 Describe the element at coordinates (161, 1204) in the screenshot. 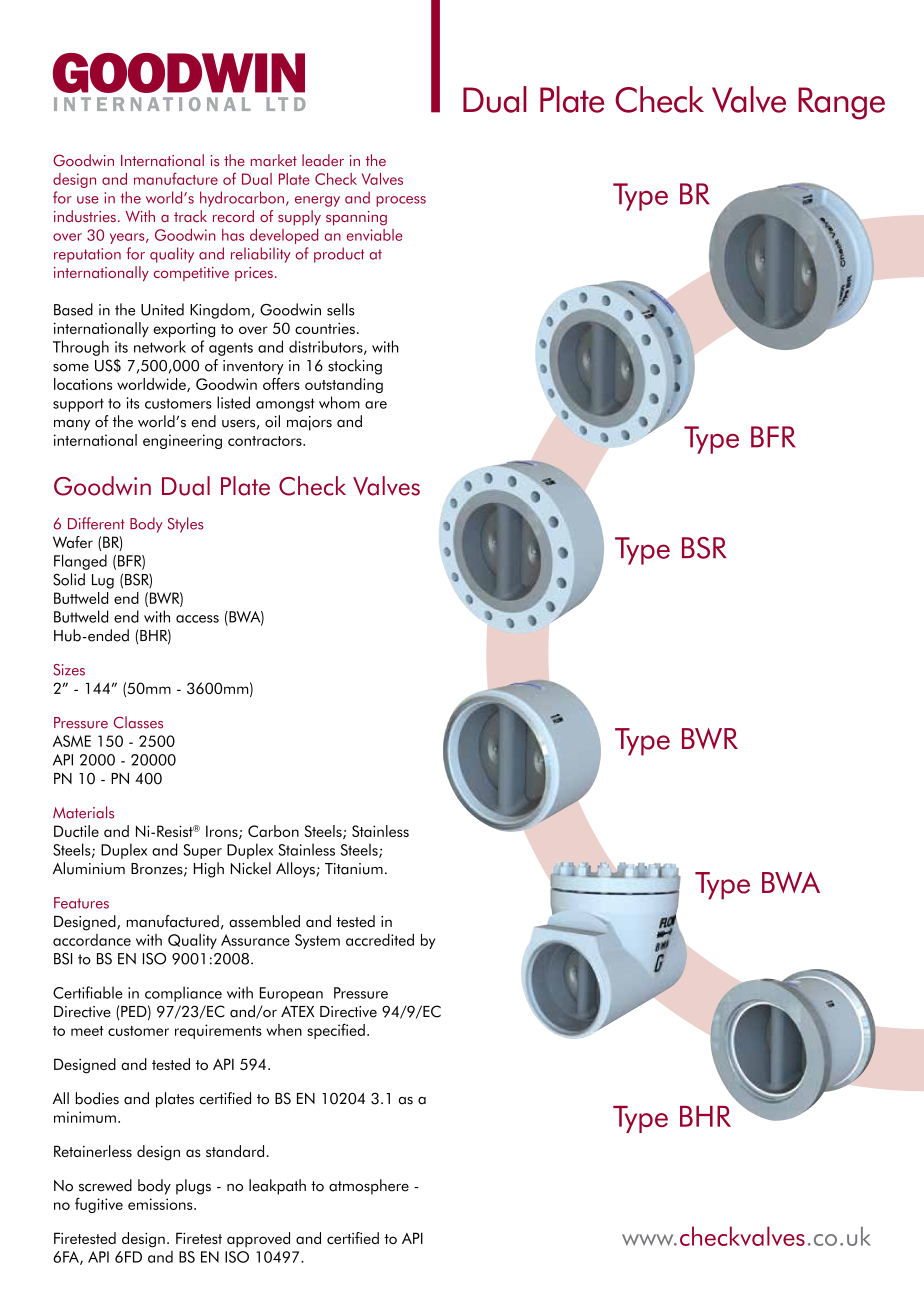

I see `emissions` at that location.
